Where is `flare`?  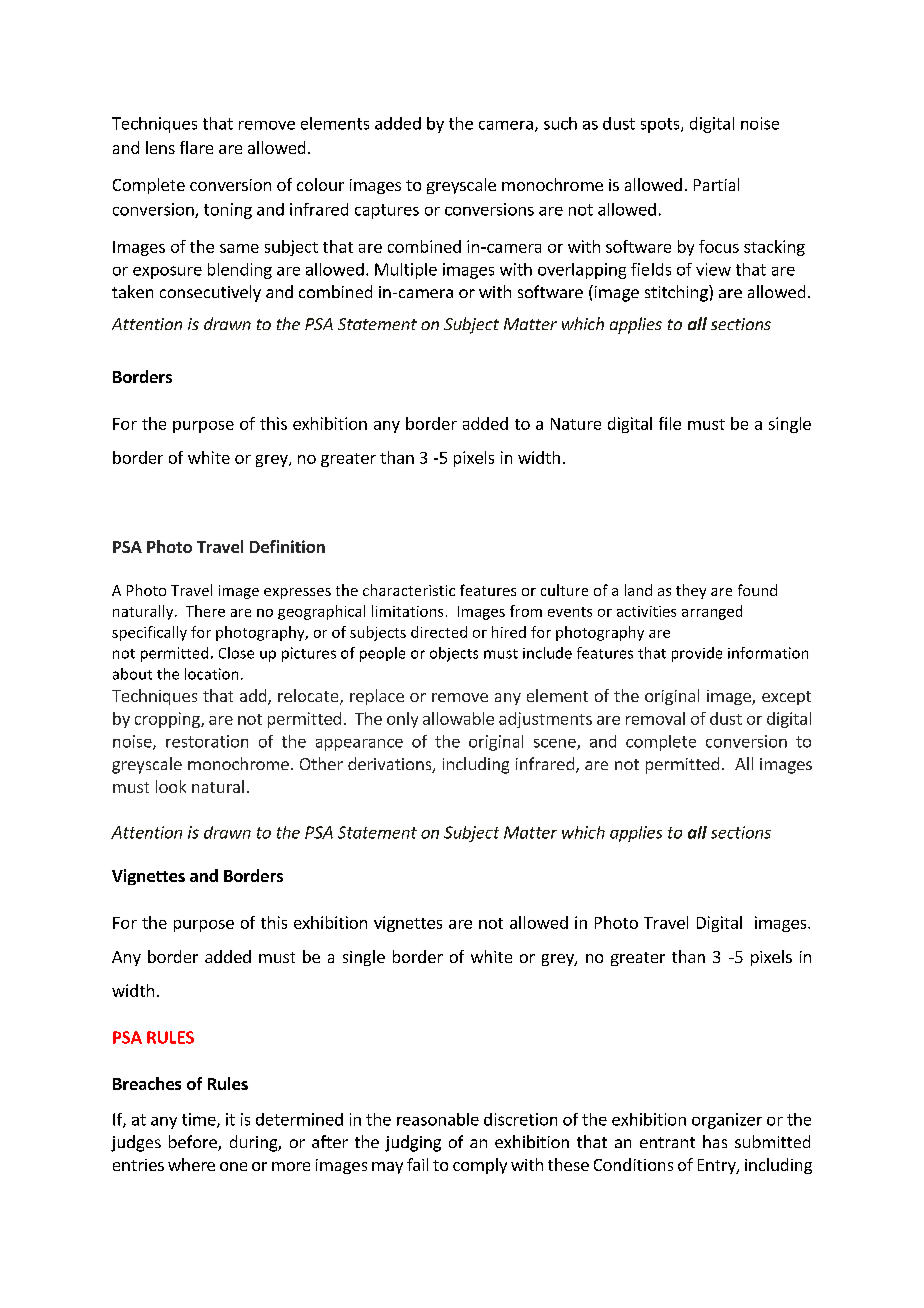
flare is located at coordinates (196, 147).
